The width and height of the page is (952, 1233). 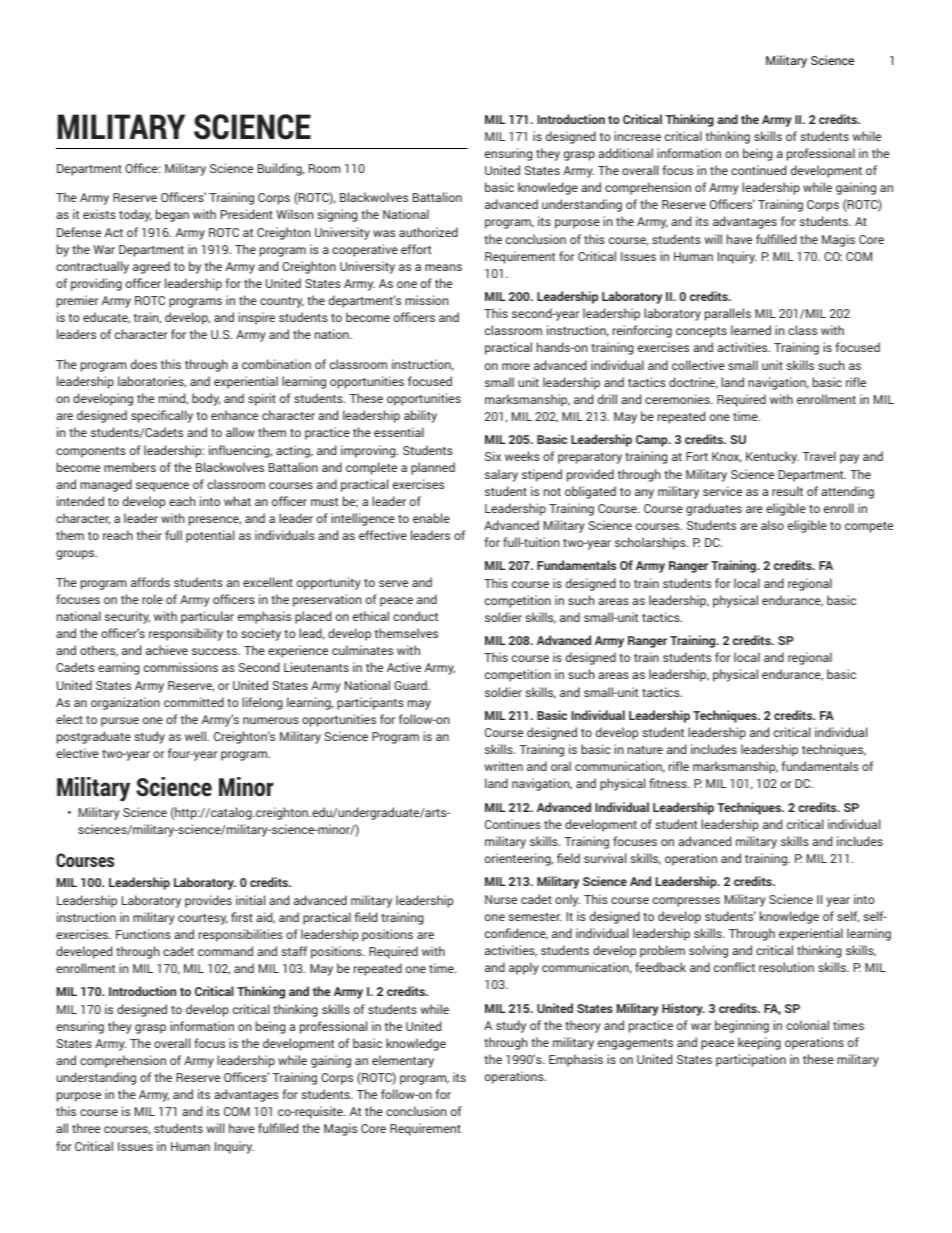 I want to click on sequence, so click(x=162, y=487).
